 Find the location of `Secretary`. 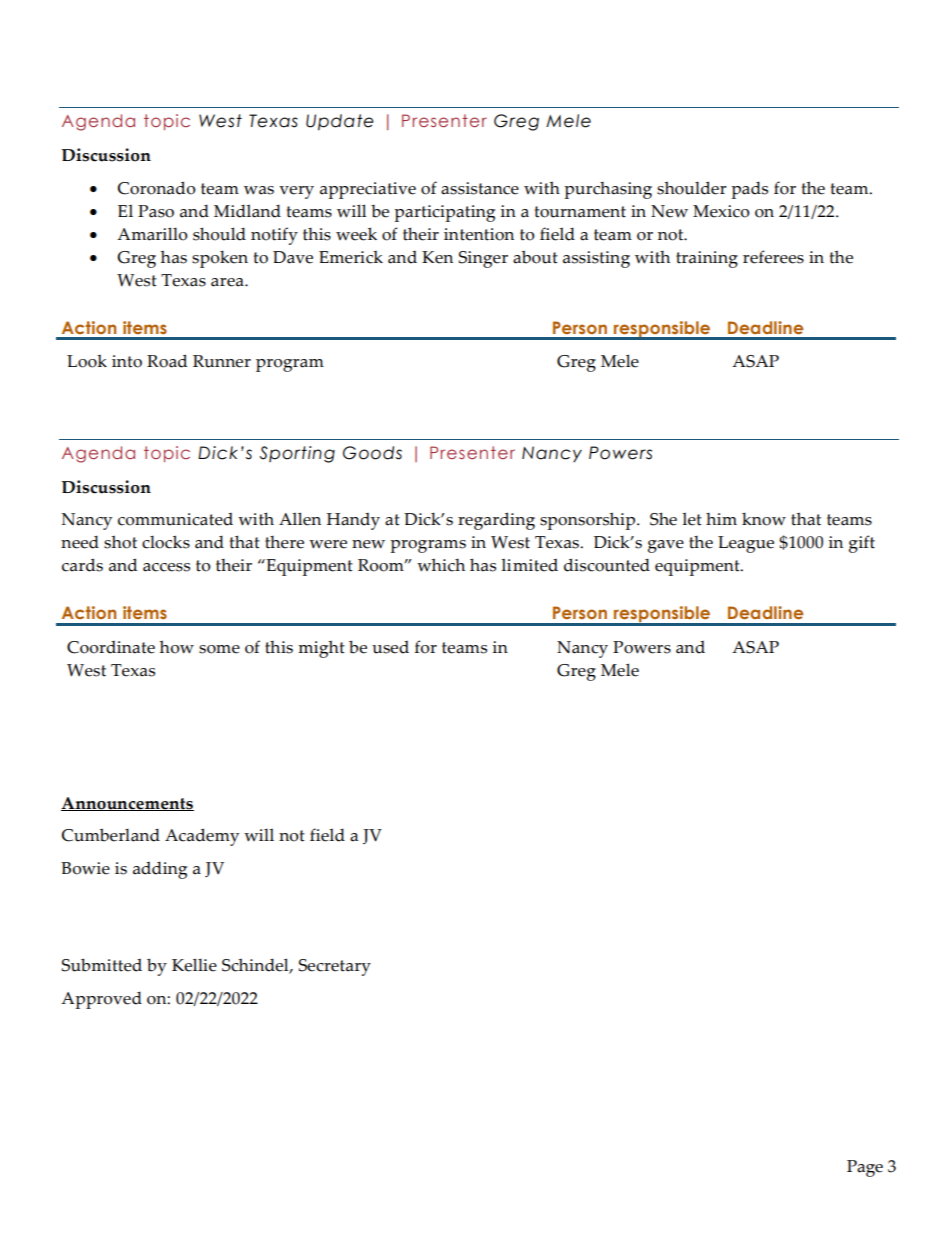

Secretary is located at coordinates (335, 967).
